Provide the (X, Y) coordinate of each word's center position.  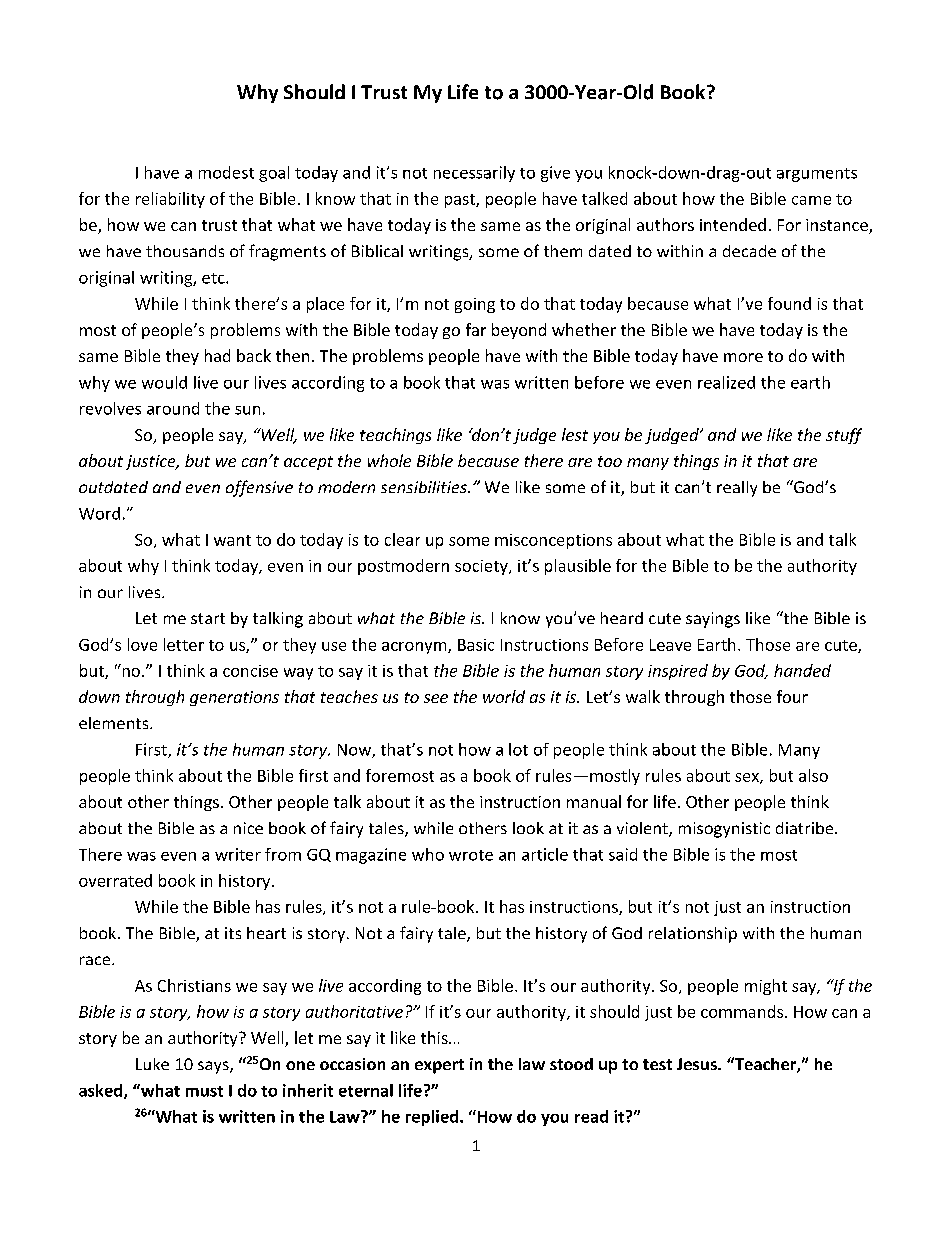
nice (248, 828)
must (204, 1091)
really (737, 489)
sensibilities (425, 487)
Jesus (698, 1064)
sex (748, 778)
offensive (259, 488)
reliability (170, 200)
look (528, 828)
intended (733, 224)
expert (439, 1066)
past (461, 201)
